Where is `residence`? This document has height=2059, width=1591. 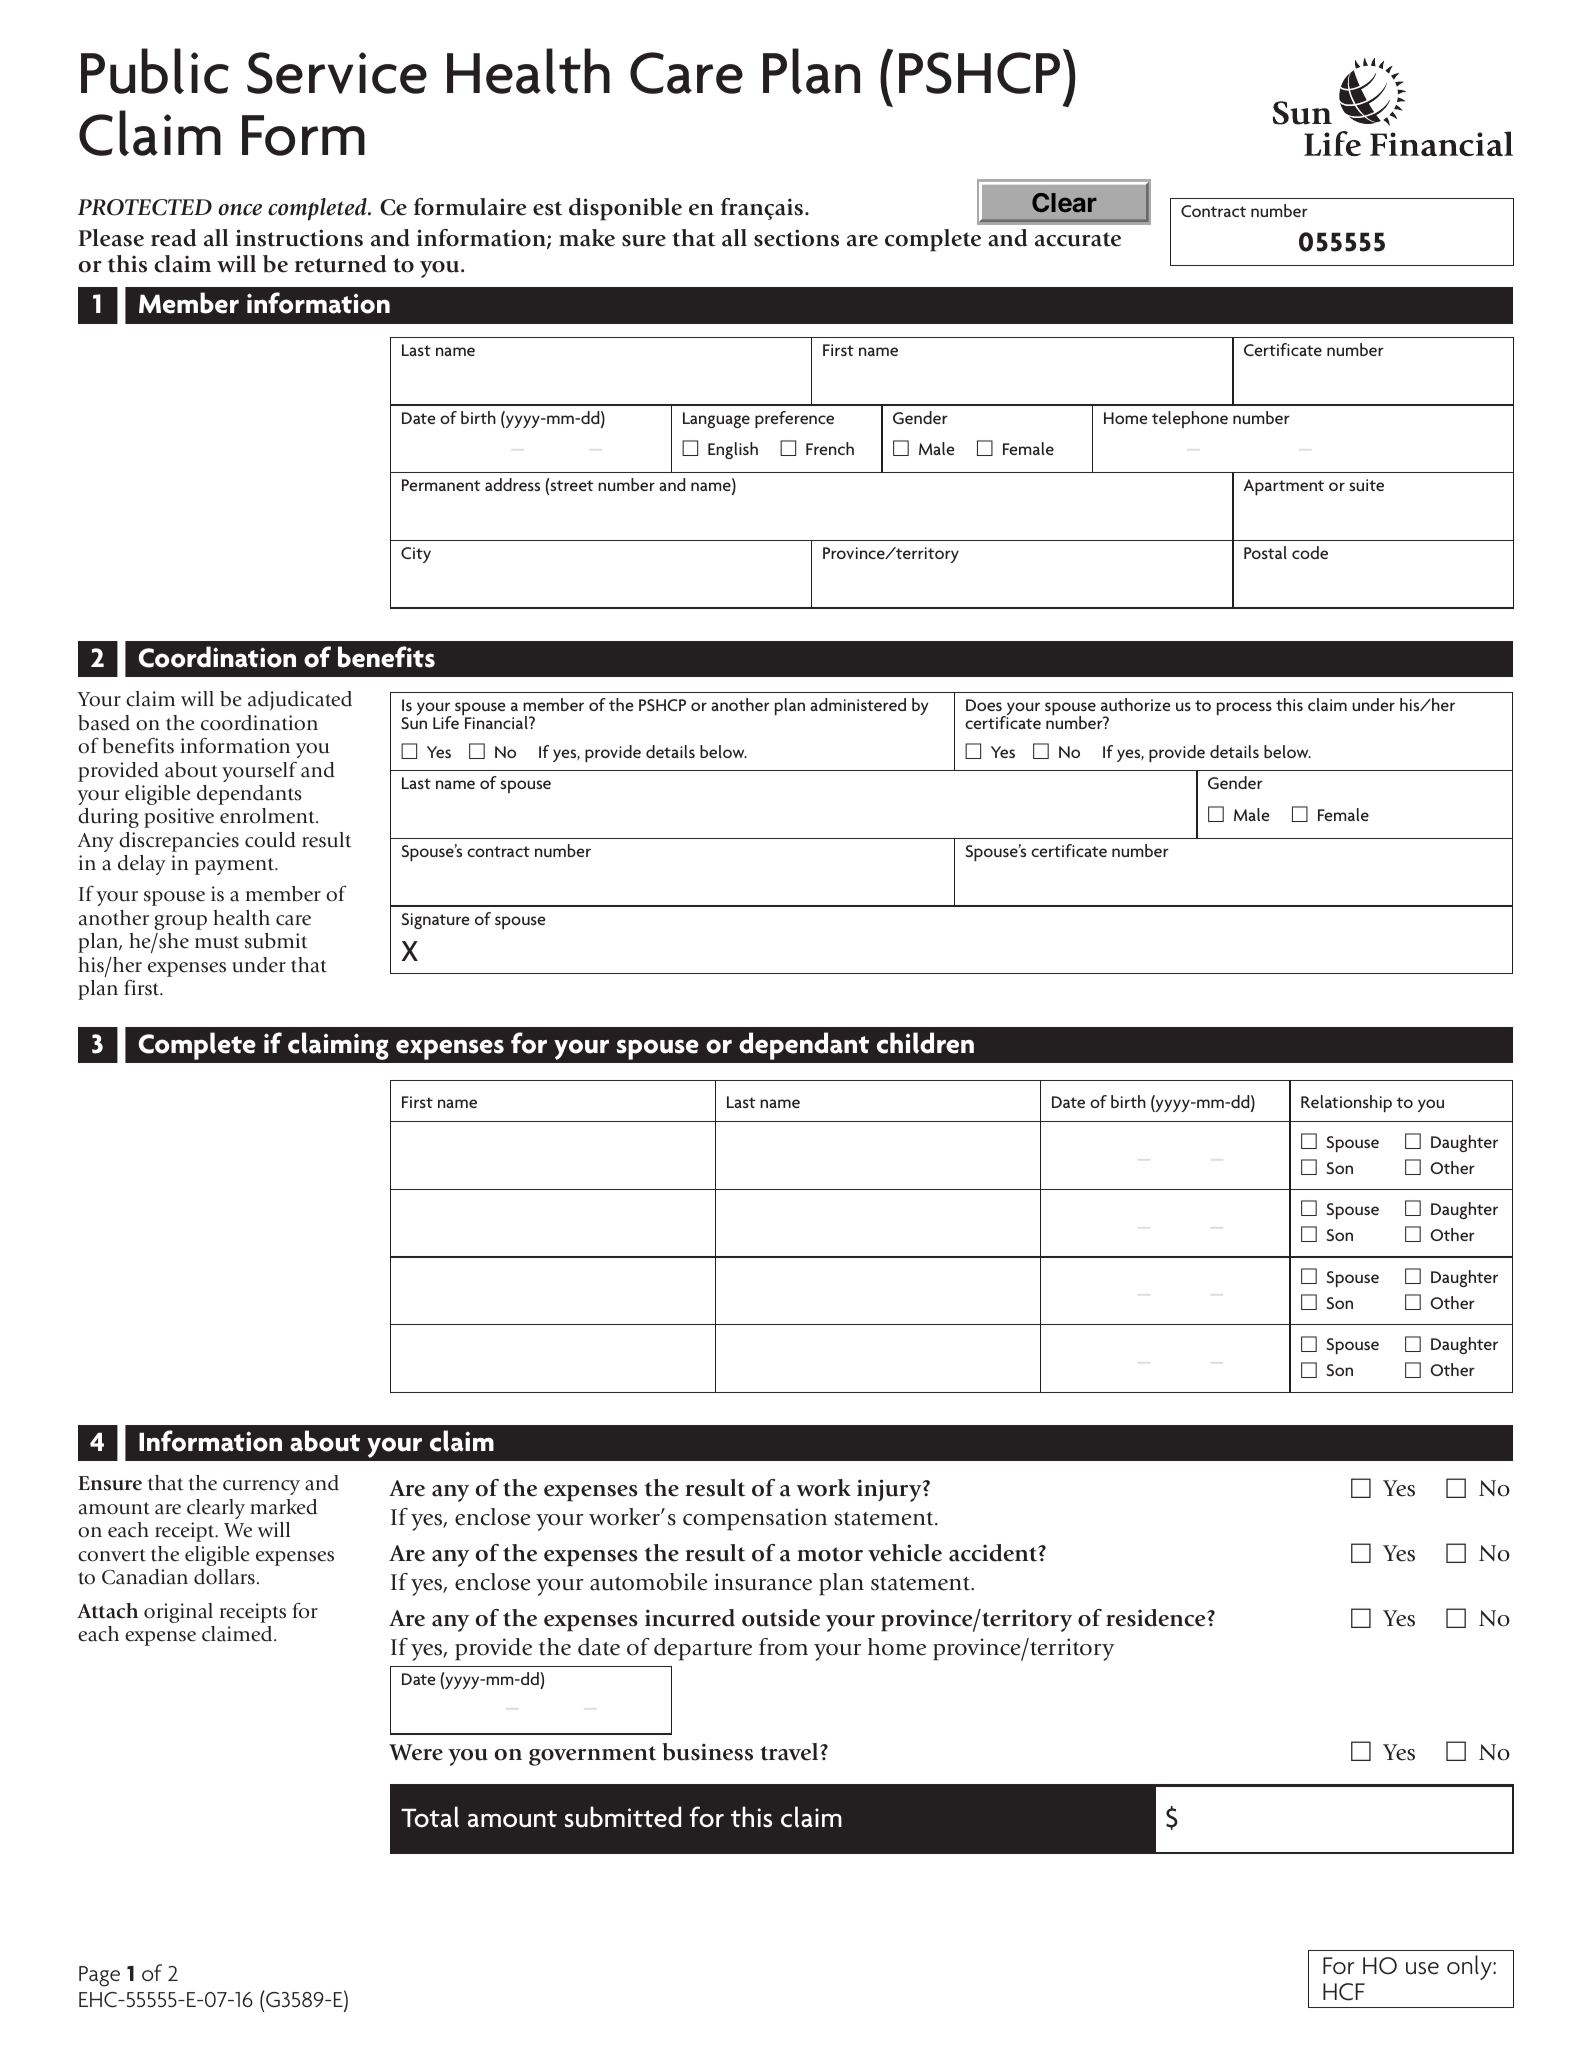 residence is located at coordinates (1157, 1618).
